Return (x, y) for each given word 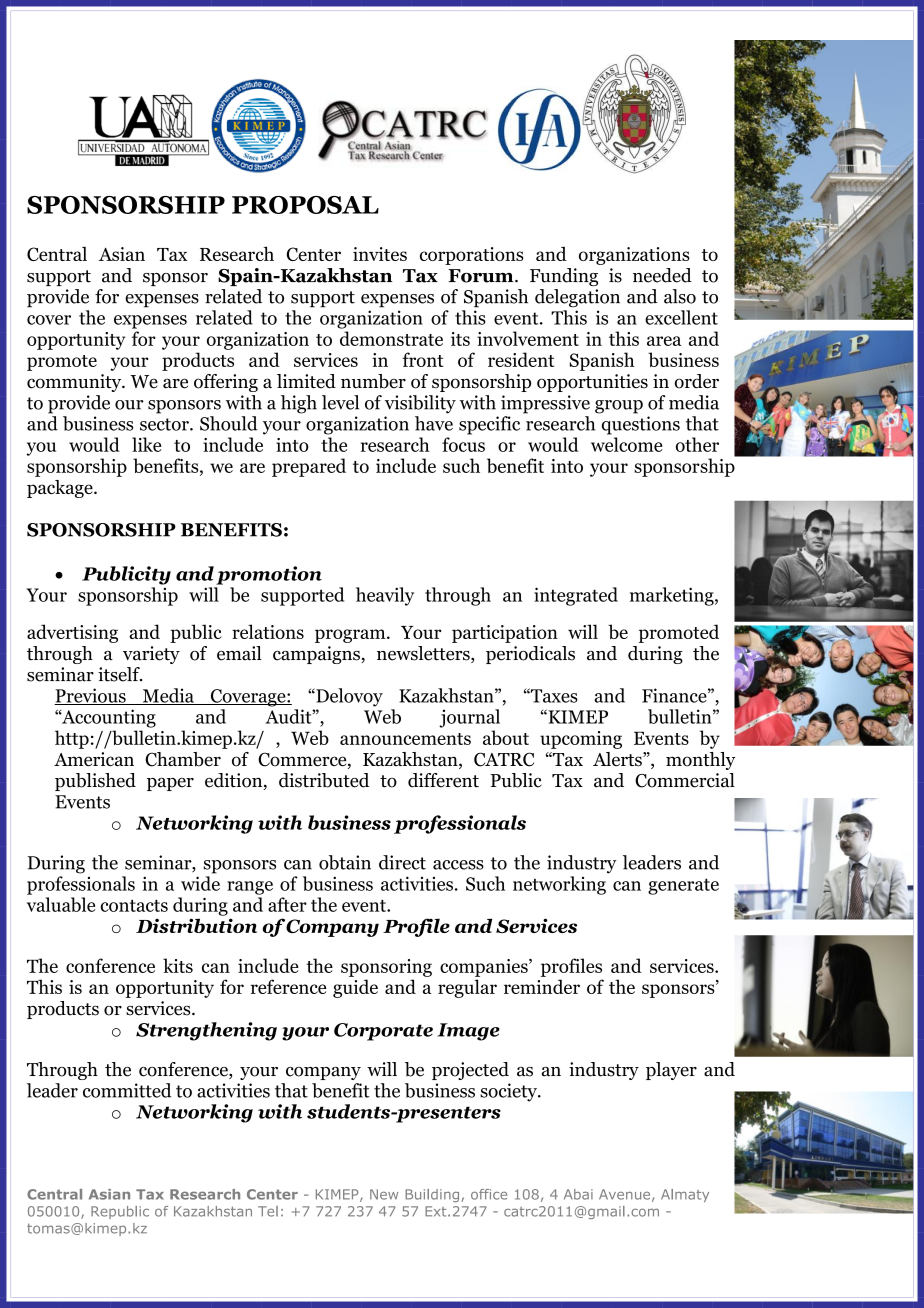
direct (402, 862)
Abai (578, 1194)
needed (662, 275)
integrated (576, 596)
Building (433, 1195)
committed (127, 1090)
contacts (134, 906)
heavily (385, 596)
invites (380, 254)
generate (683, 886)
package (61, 489)
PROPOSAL (305, 205)
